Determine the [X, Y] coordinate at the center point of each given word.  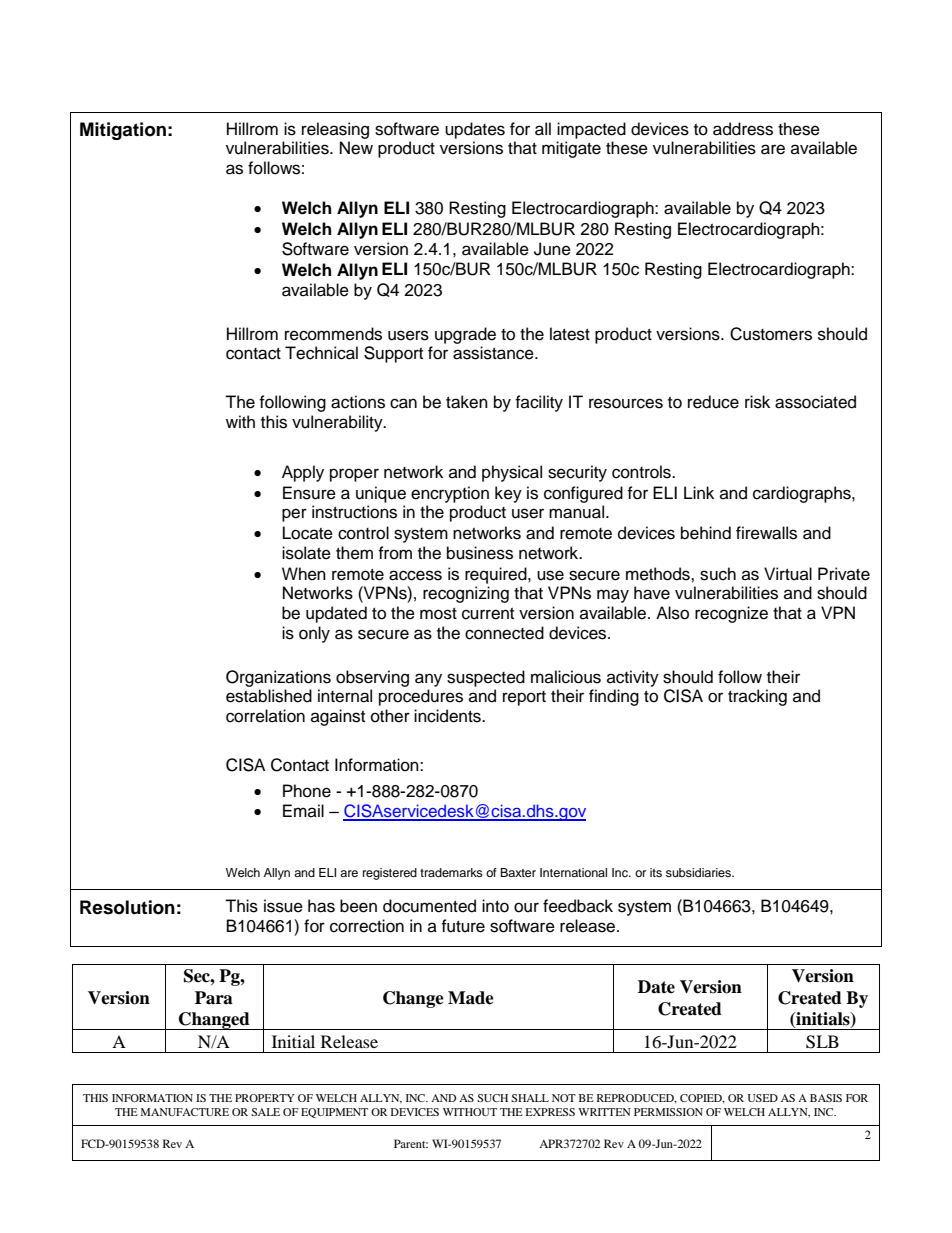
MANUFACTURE [185, 1112]
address [743, 129]
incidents [448, 716]
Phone [307, 791]
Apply [303, 473]
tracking [757, 697]
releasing [335, 130]
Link [699, 492]
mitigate [571, 149]
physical [512, 473]
